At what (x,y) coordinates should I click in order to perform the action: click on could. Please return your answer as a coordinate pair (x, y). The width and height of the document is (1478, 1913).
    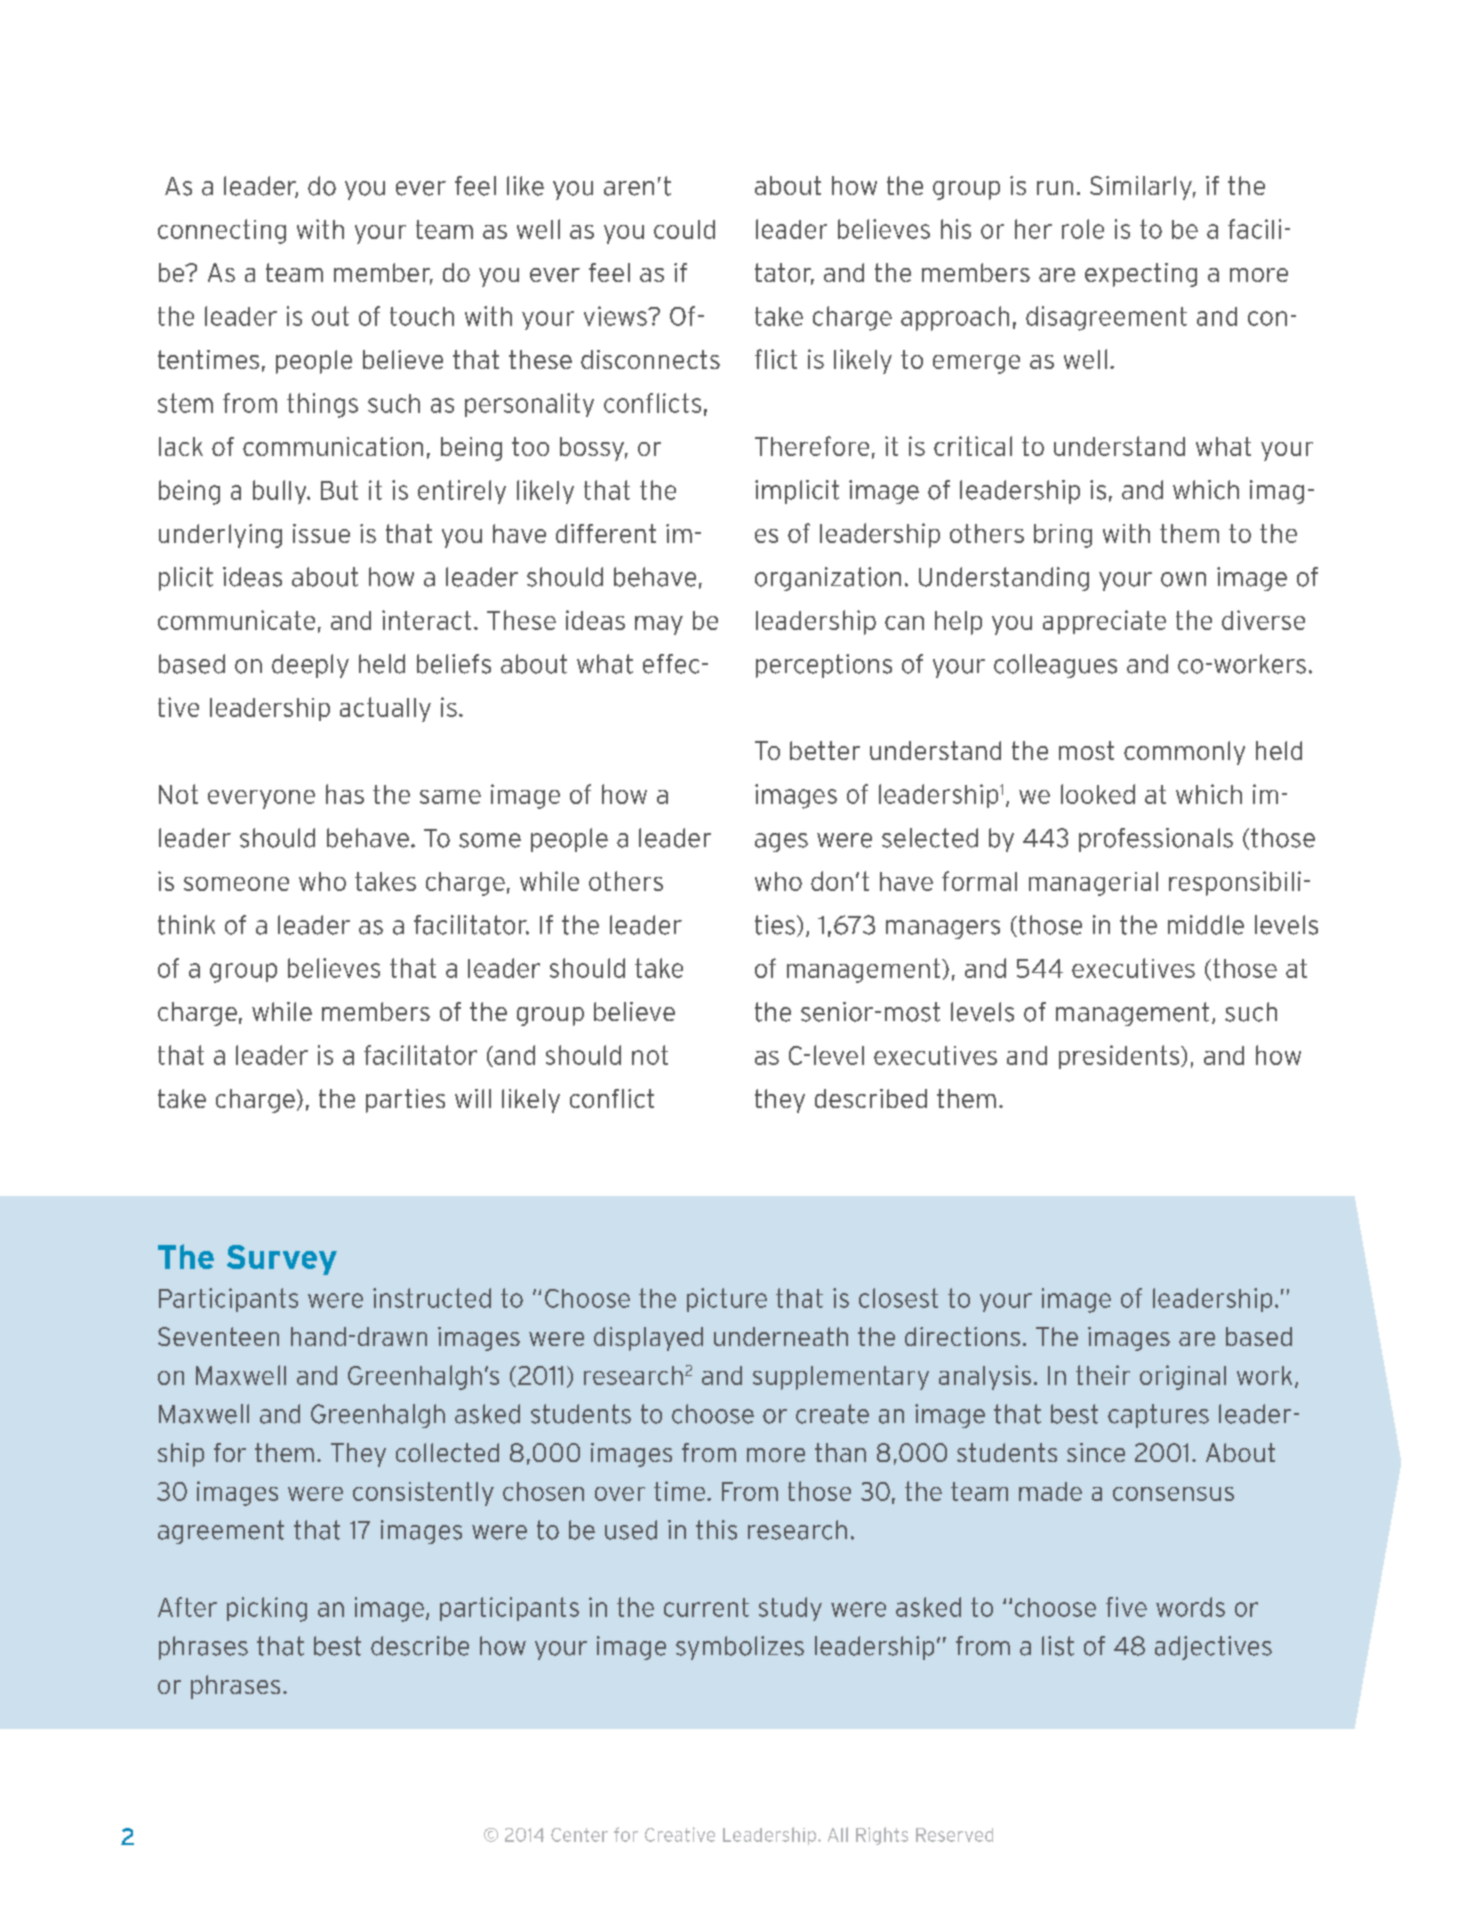
    Looking at the image, I should click on (684, 229).
